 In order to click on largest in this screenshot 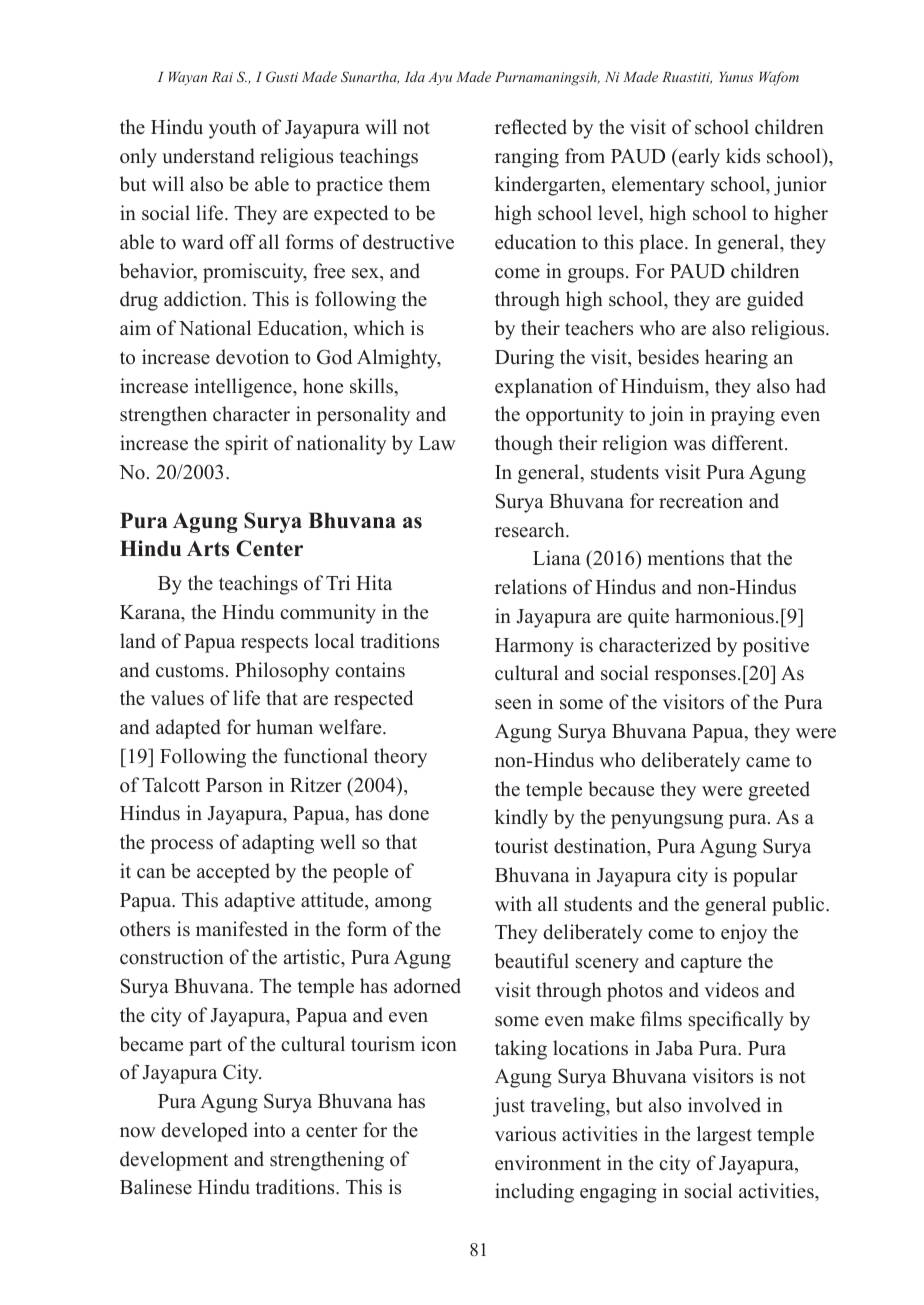, I will do `click(724, 1136)`.
